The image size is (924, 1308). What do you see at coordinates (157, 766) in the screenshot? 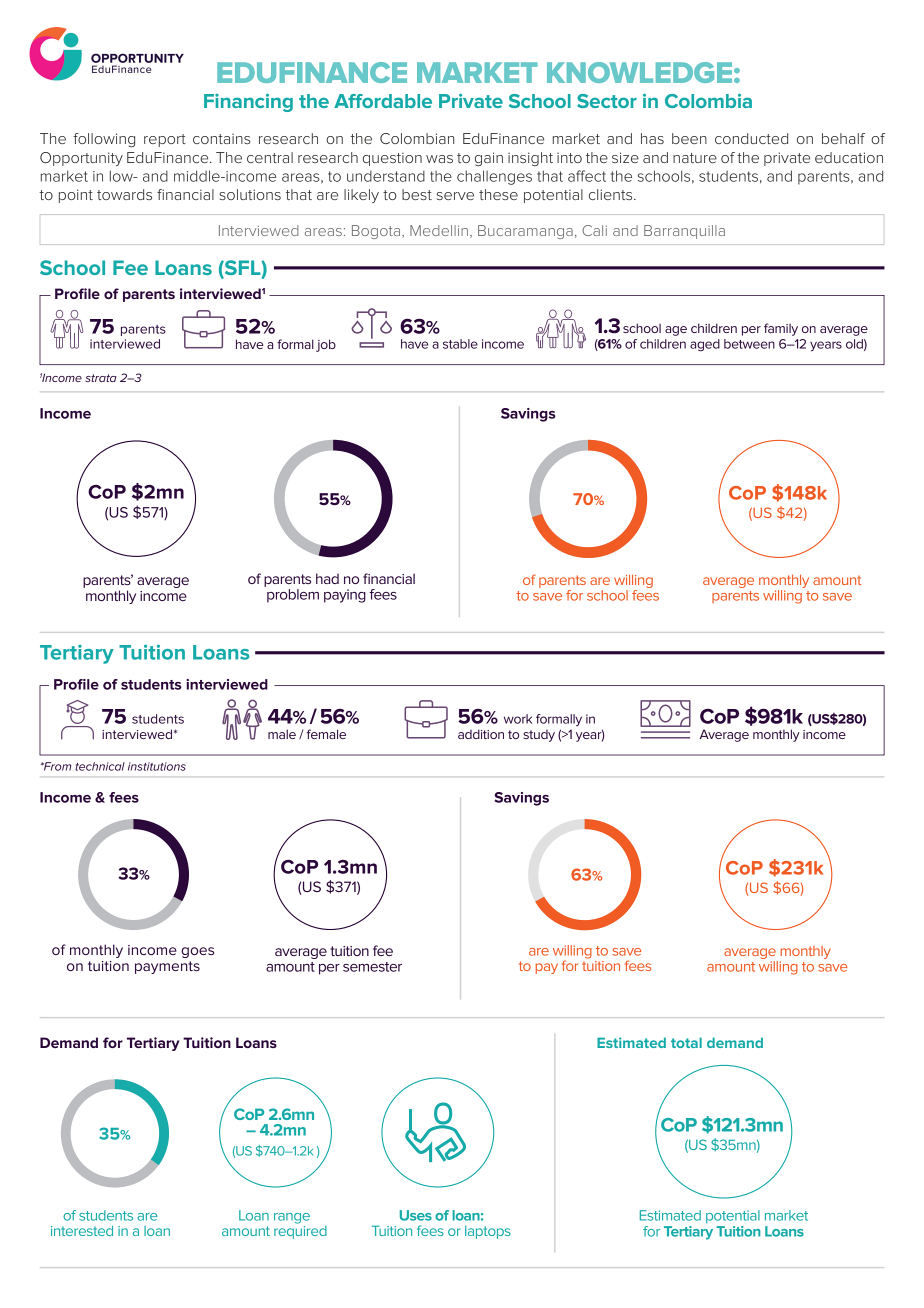
I see `institutions` at bounding box center [157, 766].
